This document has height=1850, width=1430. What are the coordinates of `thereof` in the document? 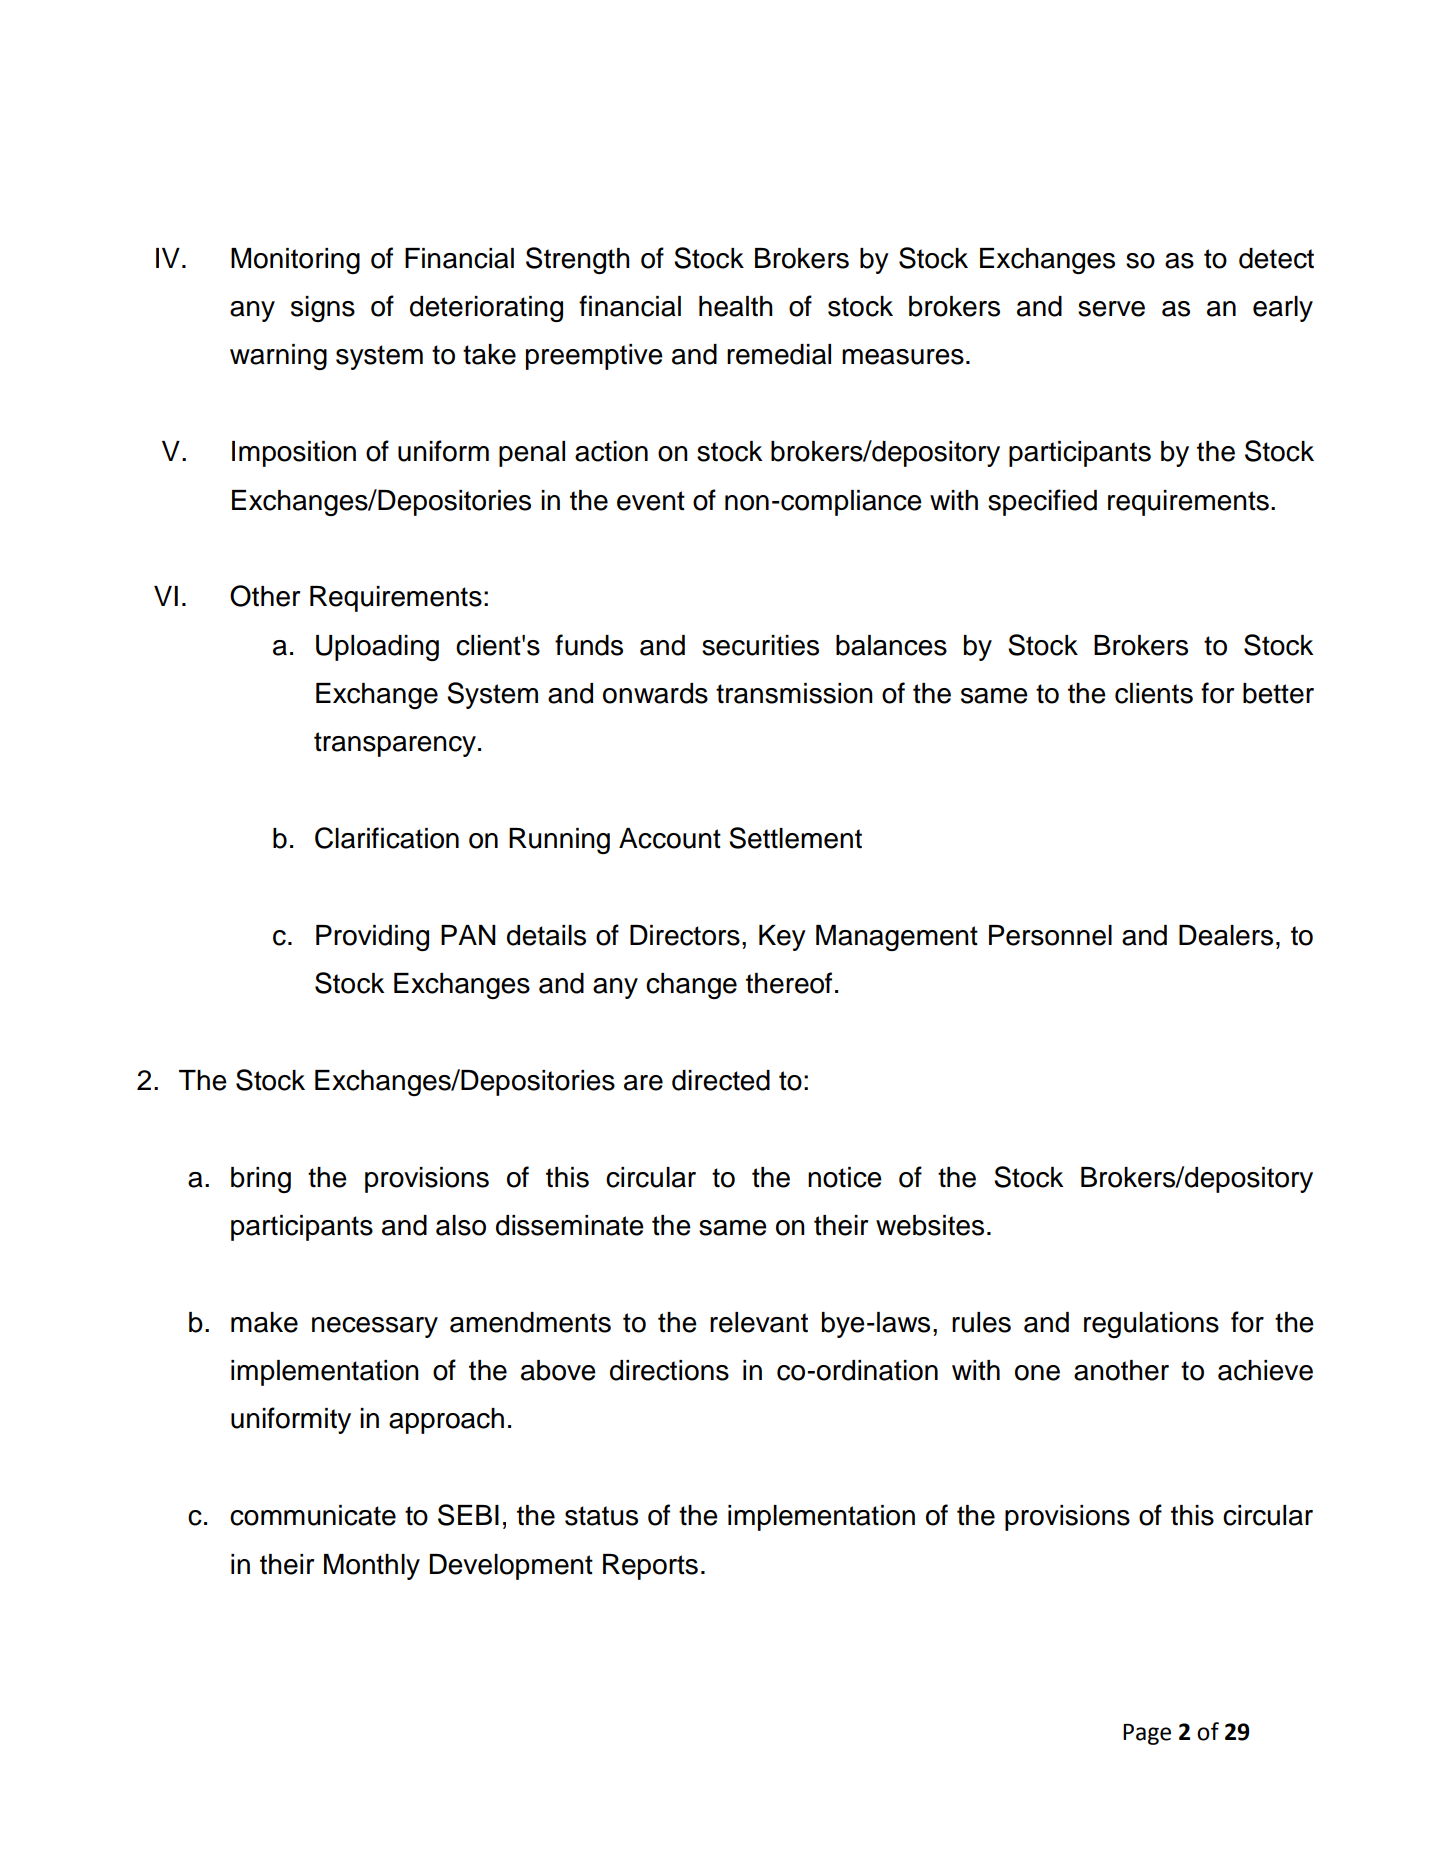 It's located at (789, 983).
